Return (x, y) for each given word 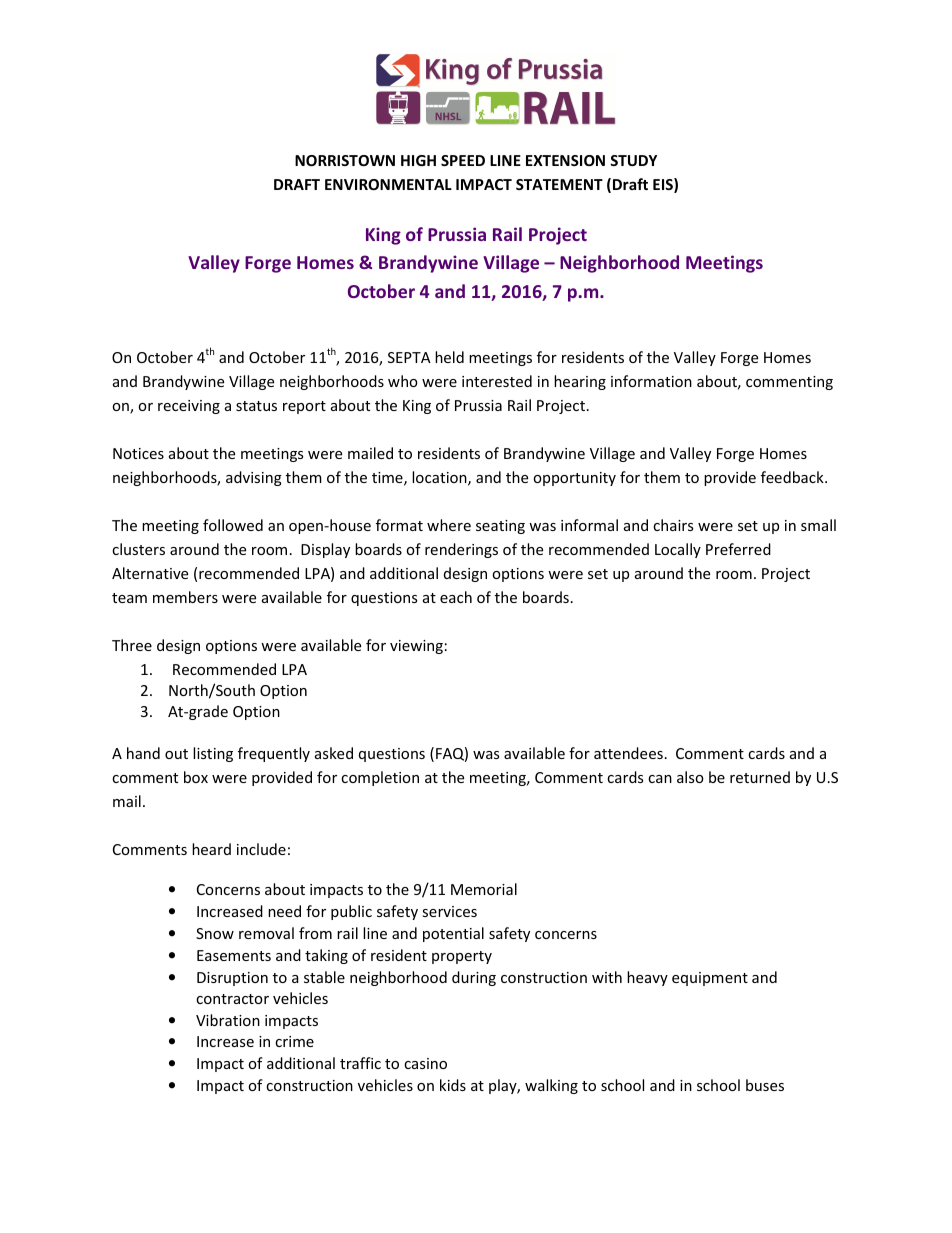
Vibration (228, 1020)
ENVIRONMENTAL (388, 184)
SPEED (463, 160)
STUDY (633, 160)
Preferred (738, 549)
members (185, 597)
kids (453, 1085)
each (456, 597)
